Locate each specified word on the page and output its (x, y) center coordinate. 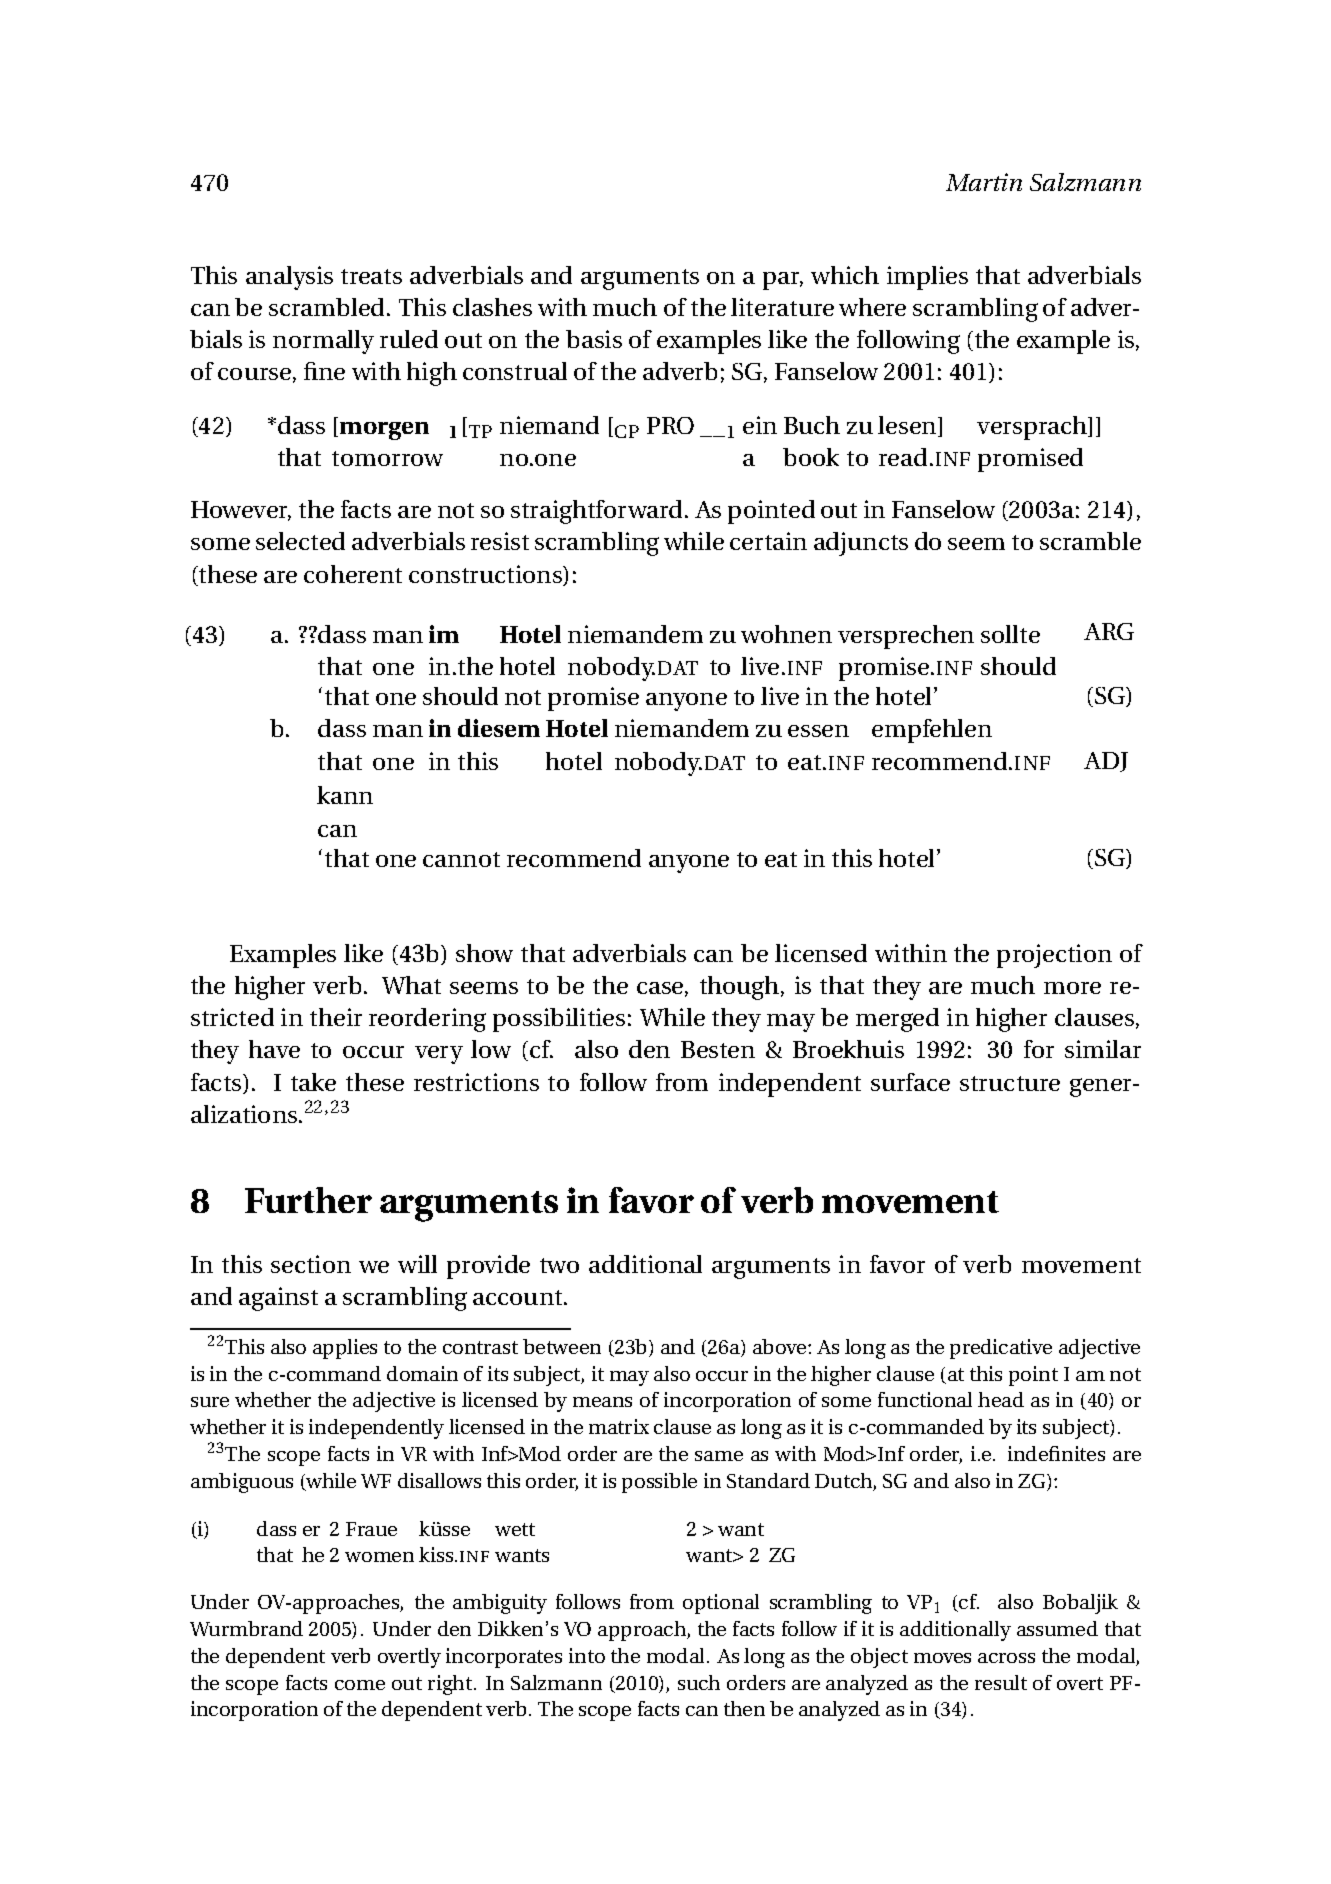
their (336, 1017)
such (699, 1682)
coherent (353, 574)
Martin (984, 182)
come (360, 1685)
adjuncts (861, 544)
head (1001, 1399)
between (562, 1346)
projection (1054, 956)
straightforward (598, 512)
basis (594, 339)
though (741, 988)
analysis (289, 278)
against (278, 1299)
